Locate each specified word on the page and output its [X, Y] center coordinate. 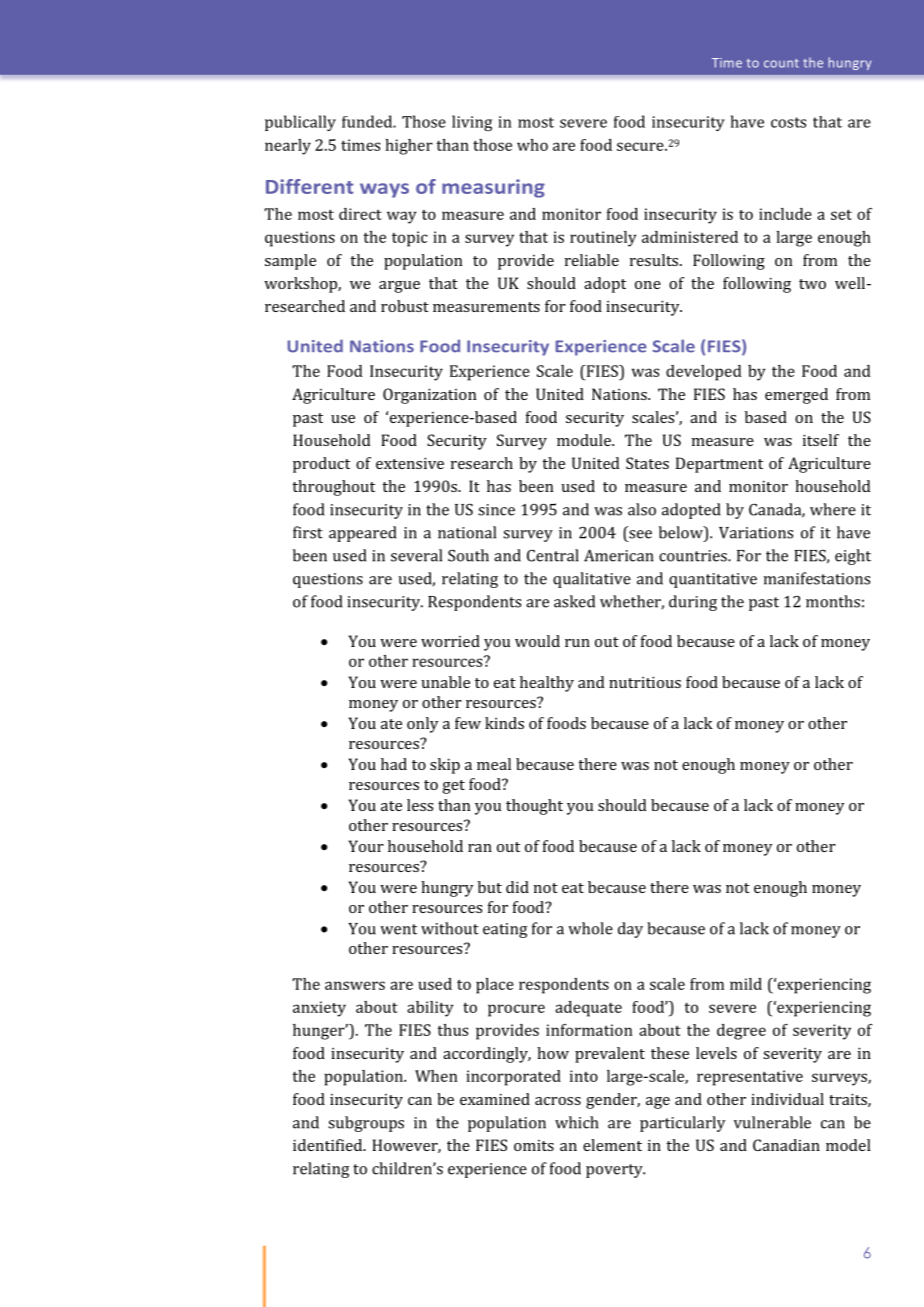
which [576, 1122]
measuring [493, 188]
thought [534, 807]
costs [788, 122]
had [394, 764]
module [585, 440]
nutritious [645, 682]
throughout [333, 488]
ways [384, 190]
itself [821, 440]
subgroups [366, 1124]
